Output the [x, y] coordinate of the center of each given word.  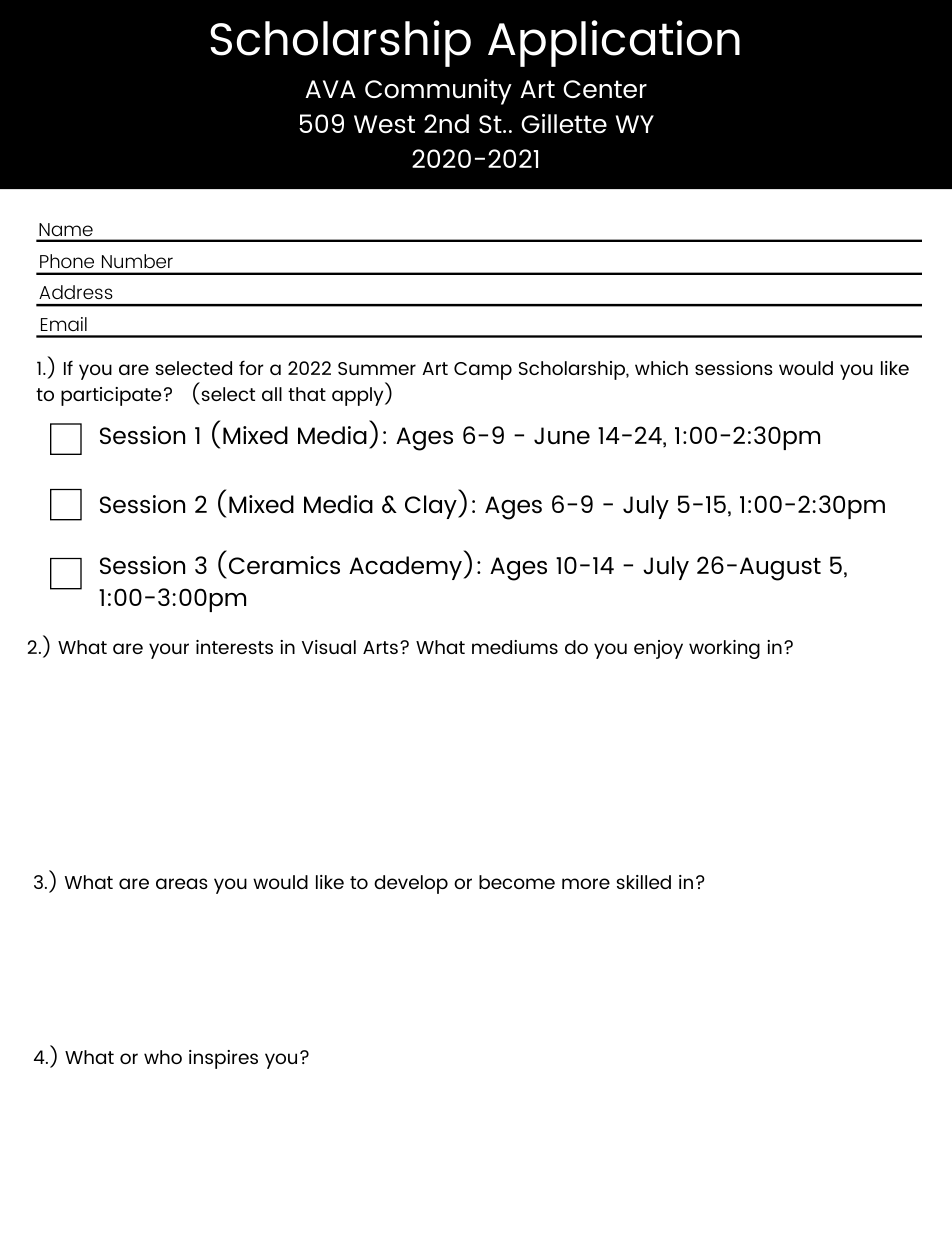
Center [605, 89]
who [163, 1057]
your [169, 651]
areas [182, 883]
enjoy [658, 649]
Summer [377, 368]
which [661, 368]
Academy [406, 568]
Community [438, 92]
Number [137, 261]
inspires [223, 1059]
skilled [644, 882]
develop [411, 884]
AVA [330, 89]
